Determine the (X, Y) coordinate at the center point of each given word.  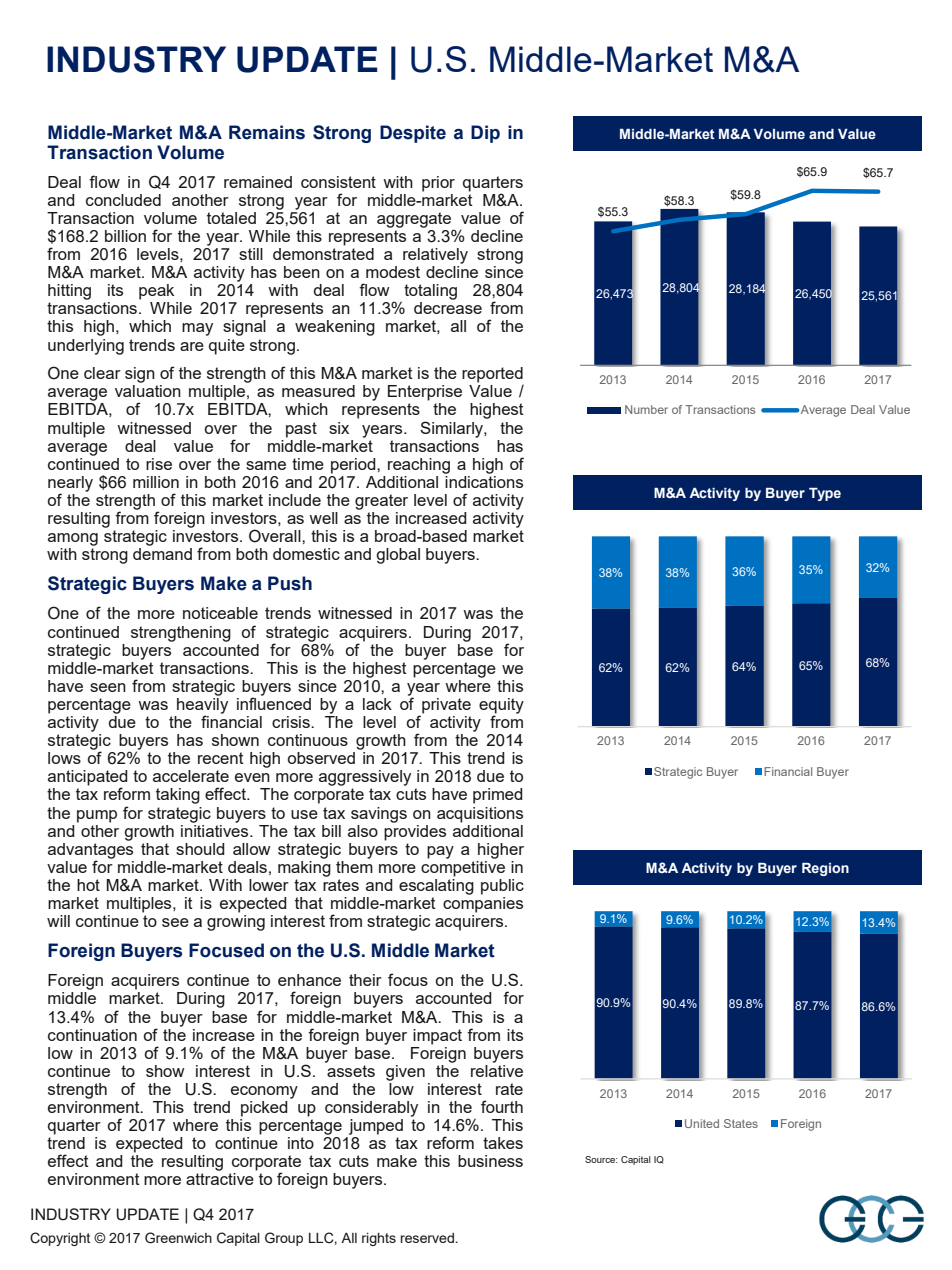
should (200, 849)
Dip (485, 134)
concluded (123, 200)
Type (825, 494)
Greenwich (178, 1238)
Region (825, 869)
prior (438, 184)
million (156, 482)
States (741, 1123)
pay (440, 852)
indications (483, 480)
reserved (427, 1238)
